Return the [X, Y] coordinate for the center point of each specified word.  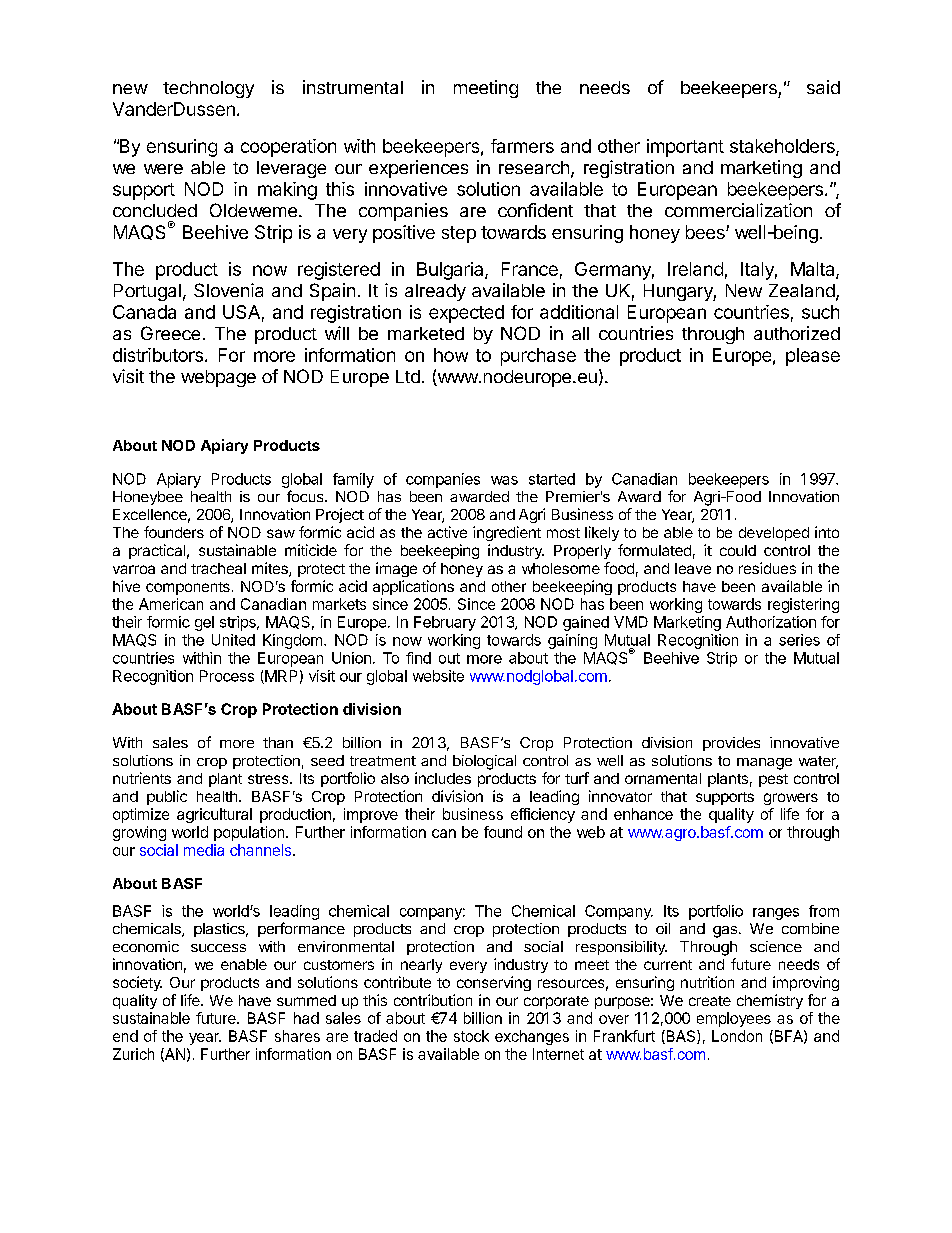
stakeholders [783, 147]
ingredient [507, 533]
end [125, 1036]
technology [208, 89]
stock [471, 1036]
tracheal [218, 568]
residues [767, 568]
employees [734, 1019]
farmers [522, 146]
